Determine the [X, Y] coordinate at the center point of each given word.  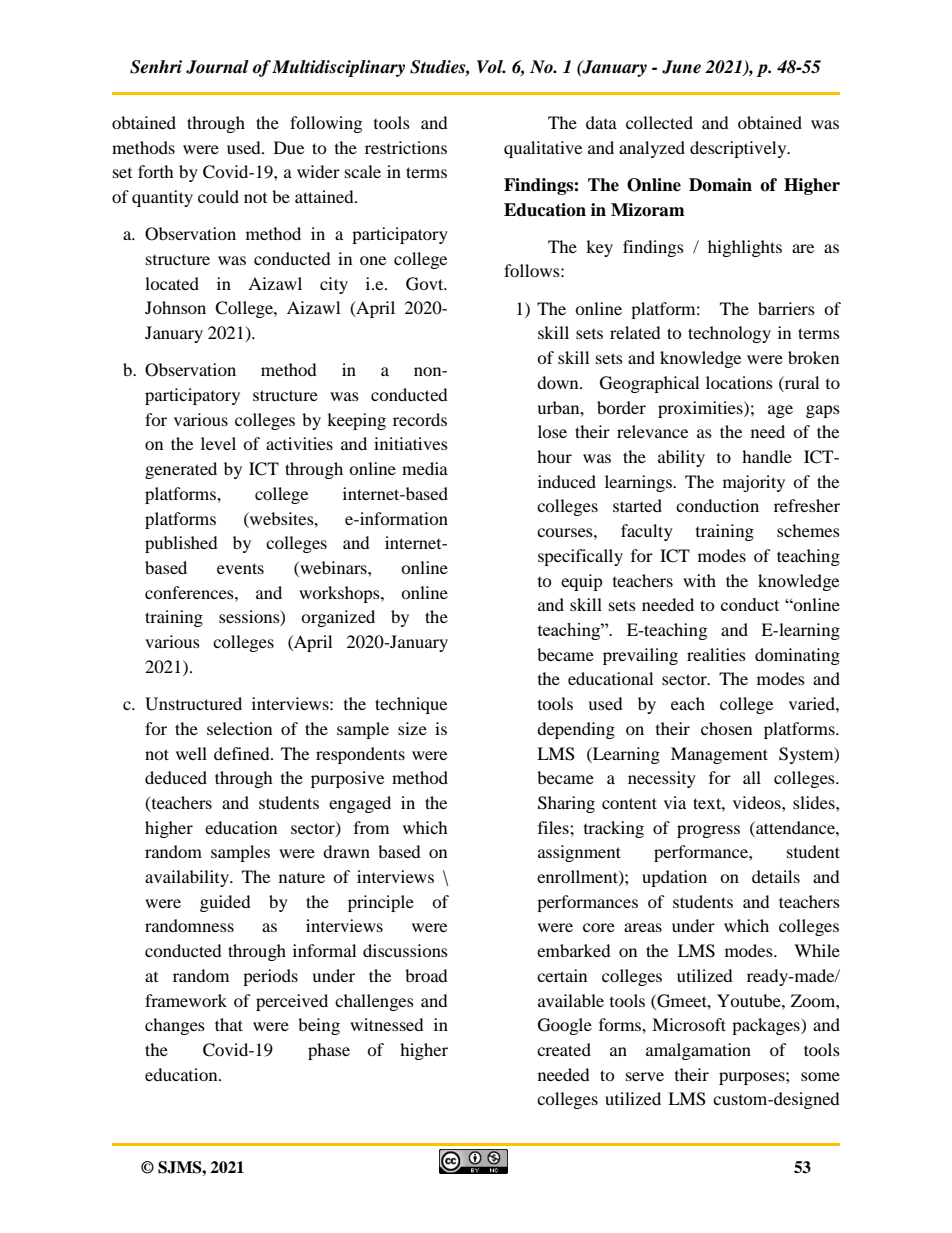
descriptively [739, 149]
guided [225, 903]
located [172, 283]
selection [239, 728]
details [776, 876]
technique [411, 705]
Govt [426, 284]
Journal [217, 67]
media [425, 468]
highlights [745, 248]
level [218, 443]
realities [716, 654]
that [229, 1024]
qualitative [543, 149]
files [554, 827]
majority [754, 483]
